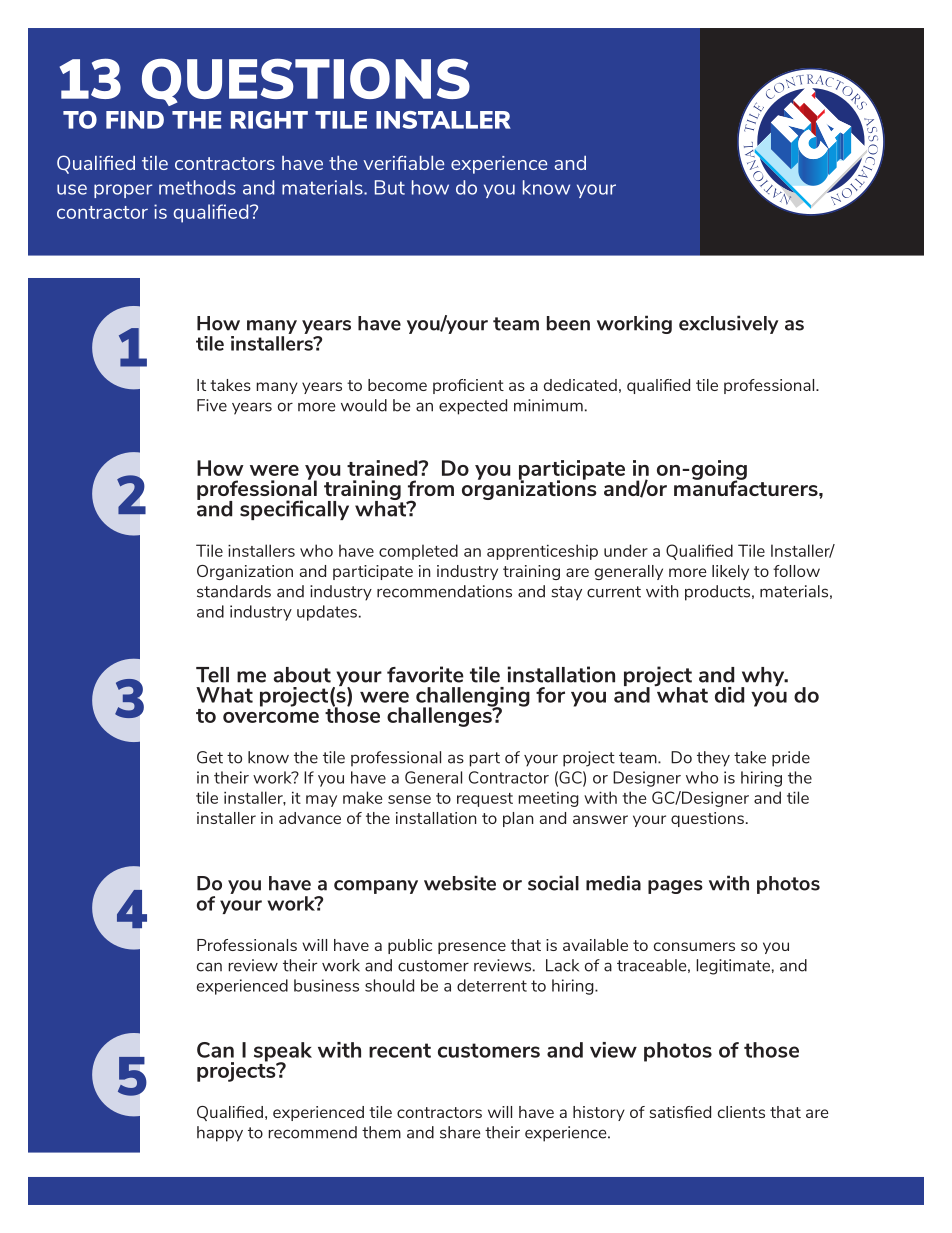  Describe the element at coordinates (220, 1134) in the document. I see `happy` at that location.
